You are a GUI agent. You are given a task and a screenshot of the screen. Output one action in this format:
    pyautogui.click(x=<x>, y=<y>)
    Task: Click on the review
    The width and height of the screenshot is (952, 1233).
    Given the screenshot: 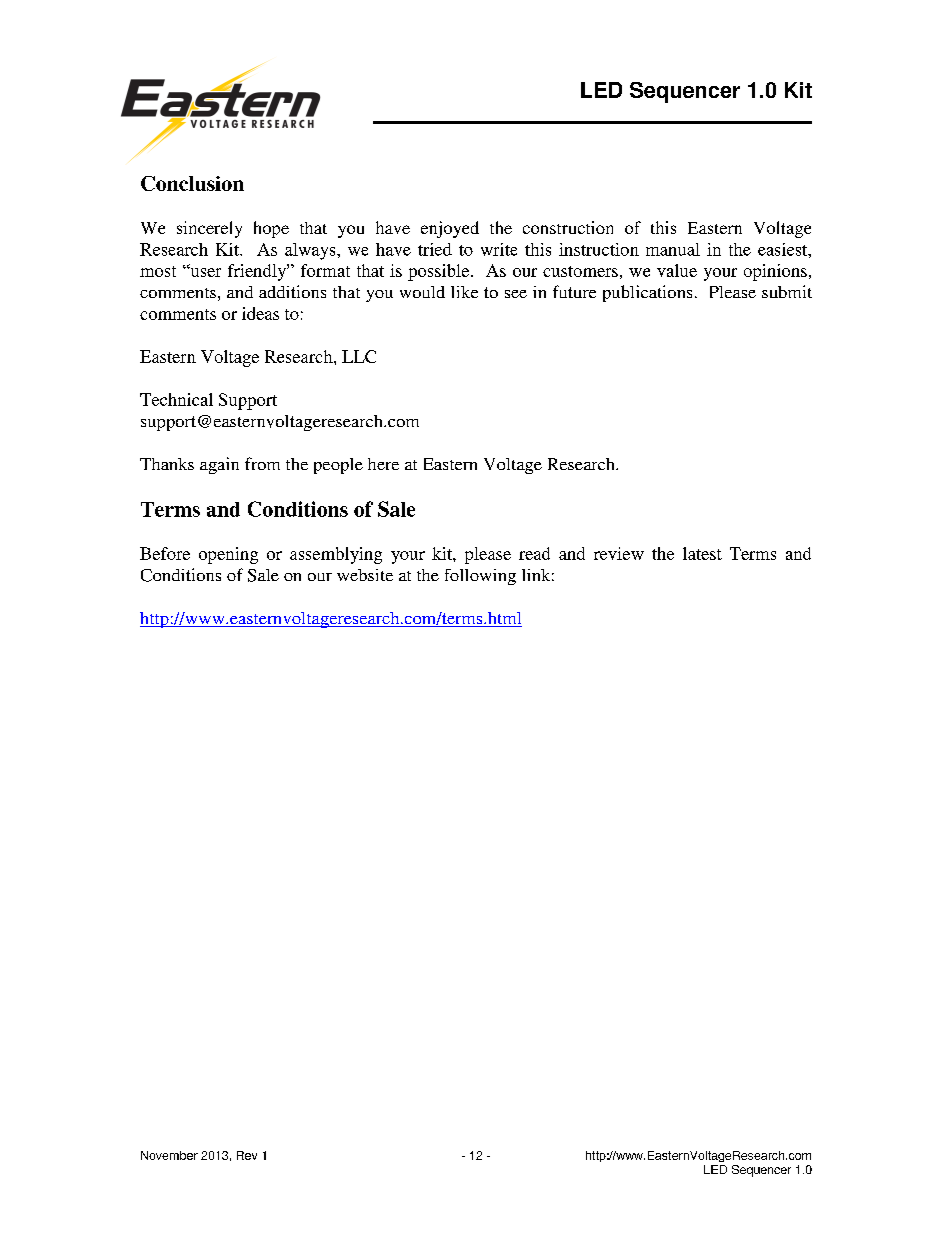 What is the action you would take?
    pyautogui.click(x=619, y=553)
